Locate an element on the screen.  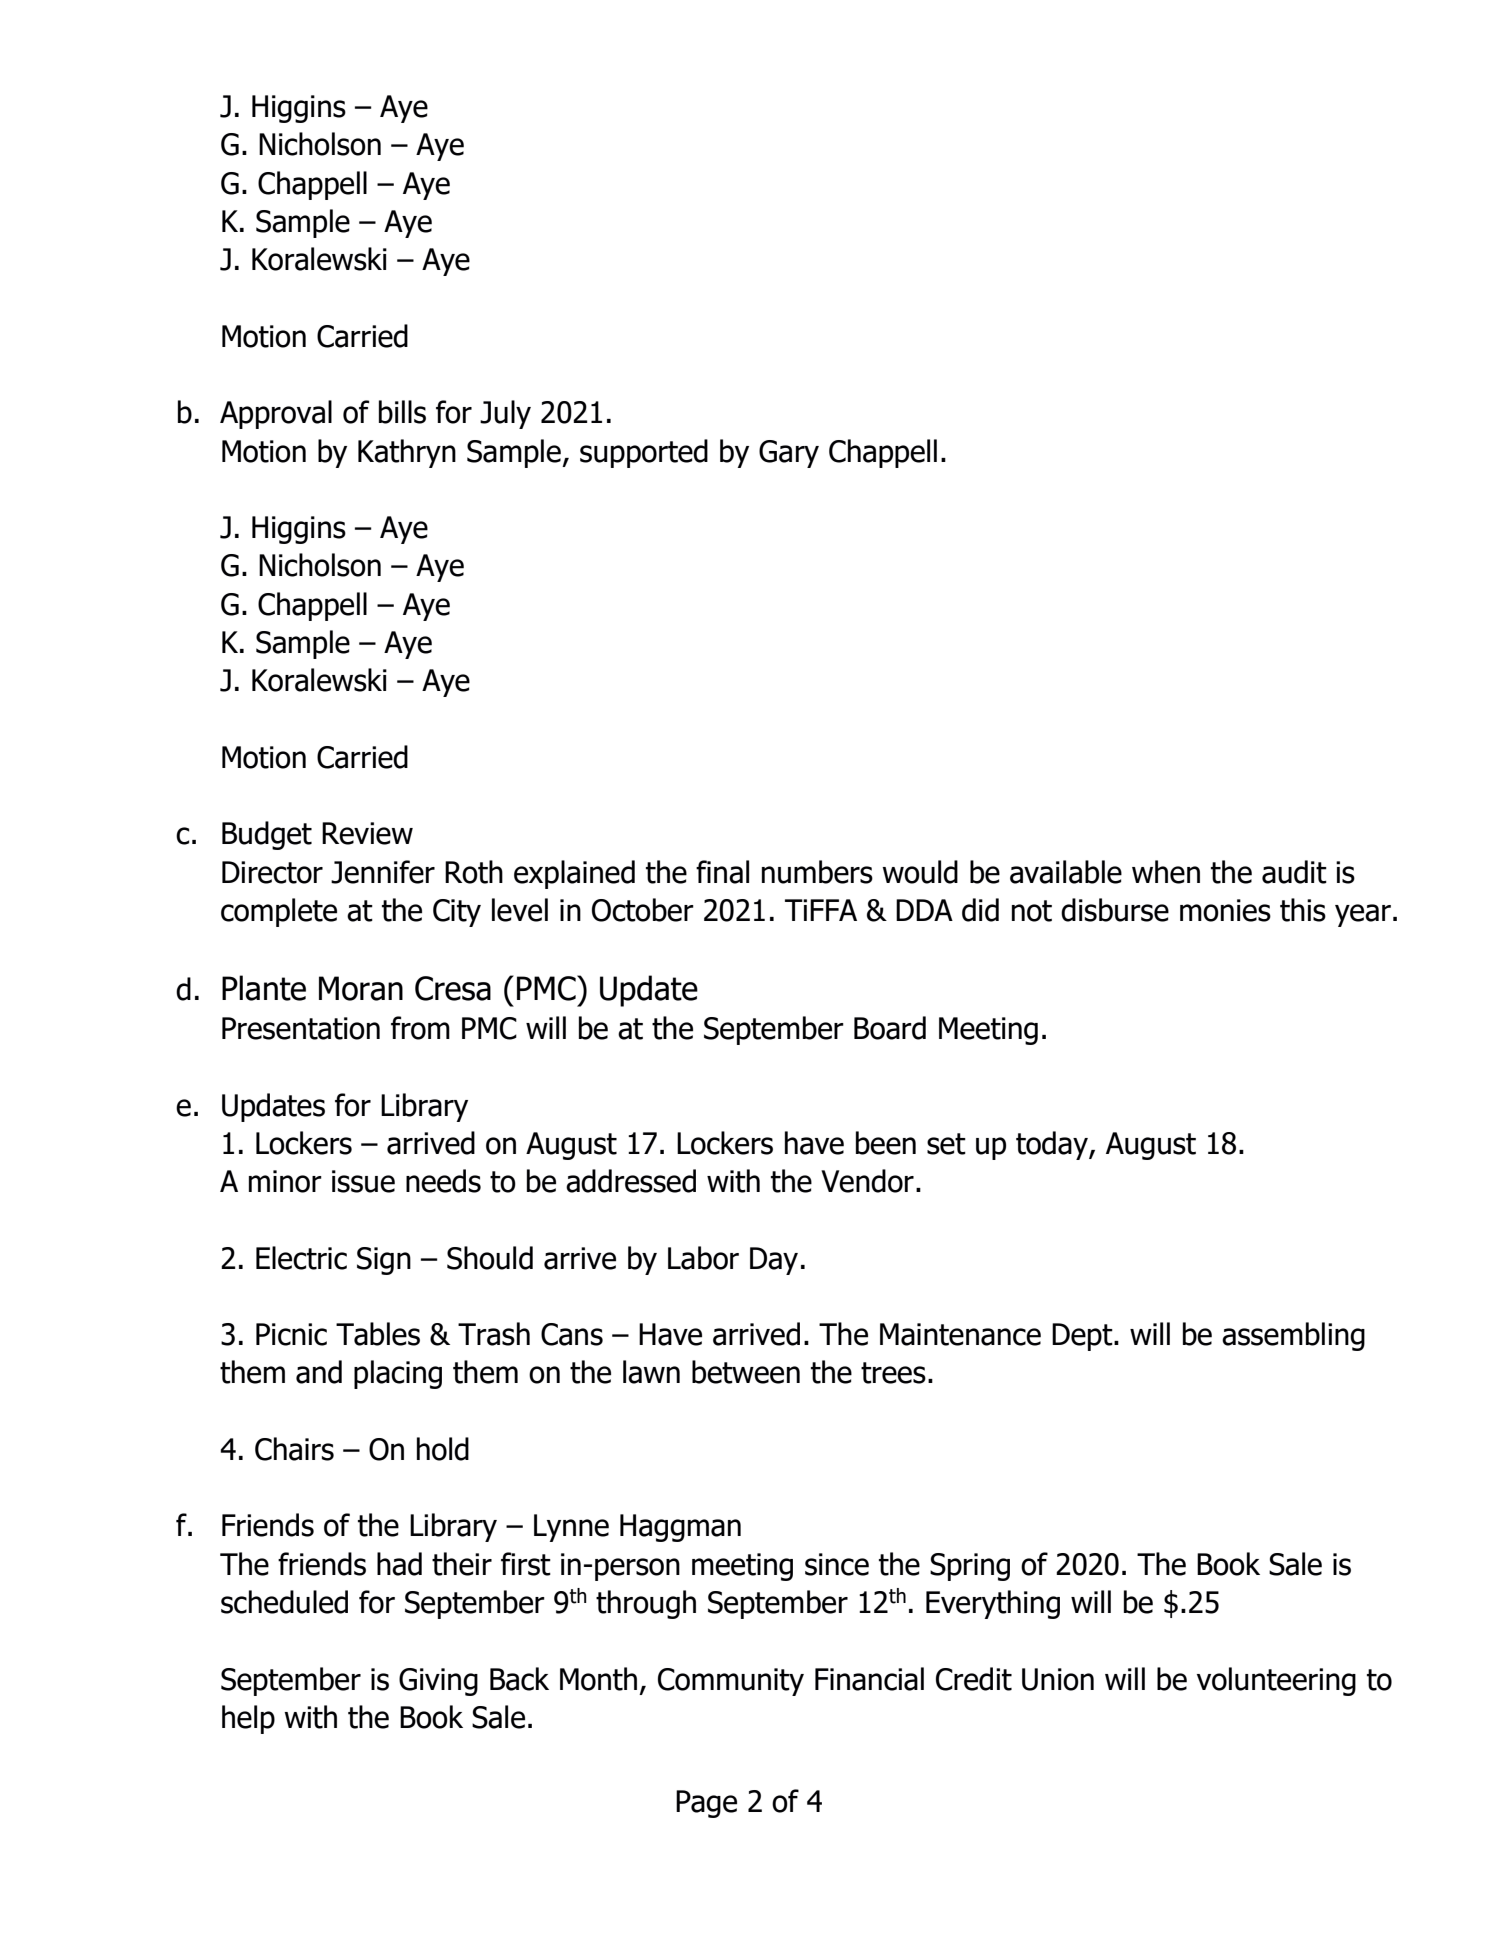
Giving is located at coordinates (438, 1682).
